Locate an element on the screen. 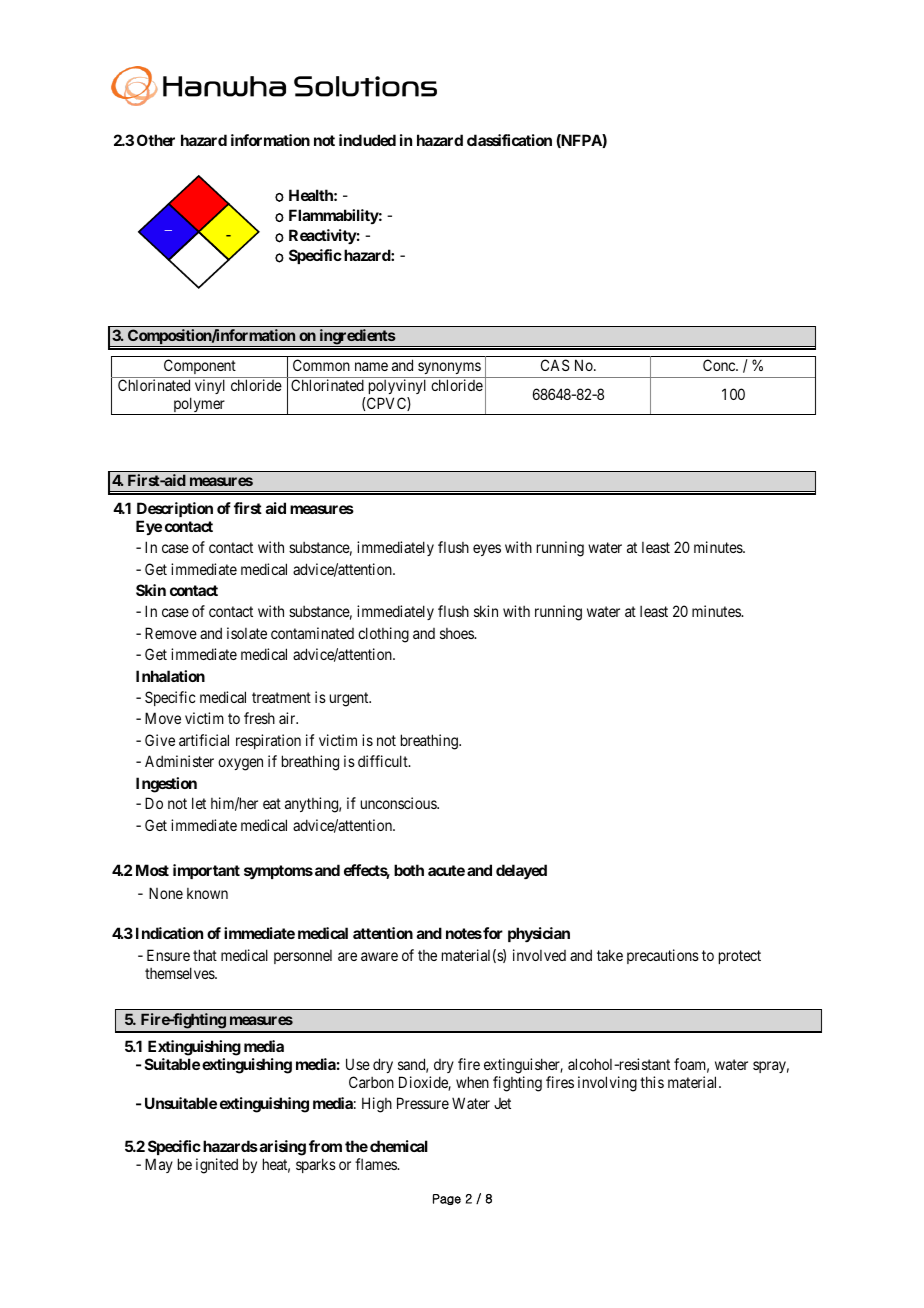 The height and width of the screenshot is (1308, 924). Conc is located at coordinates (720, 365).
